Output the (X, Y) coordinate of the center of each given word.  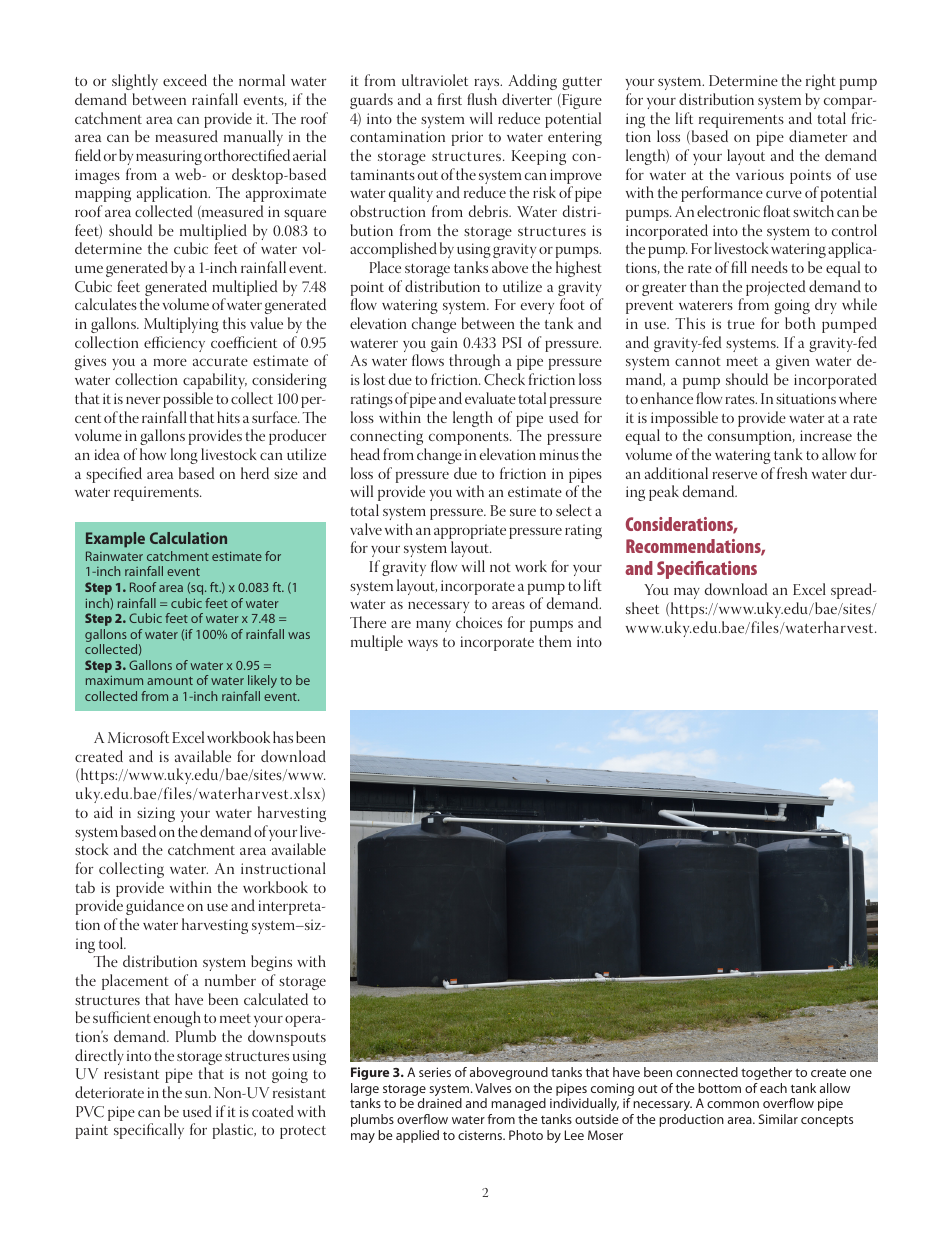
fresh (792, 473)
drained (440, 1103)
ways (423, 645)
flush (482, 99)
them (555, 641)
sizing (156, 814)
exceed (185, 80)
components (470, 438)
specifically (149, 1131)
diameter (818, 136)
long (184, 456)
